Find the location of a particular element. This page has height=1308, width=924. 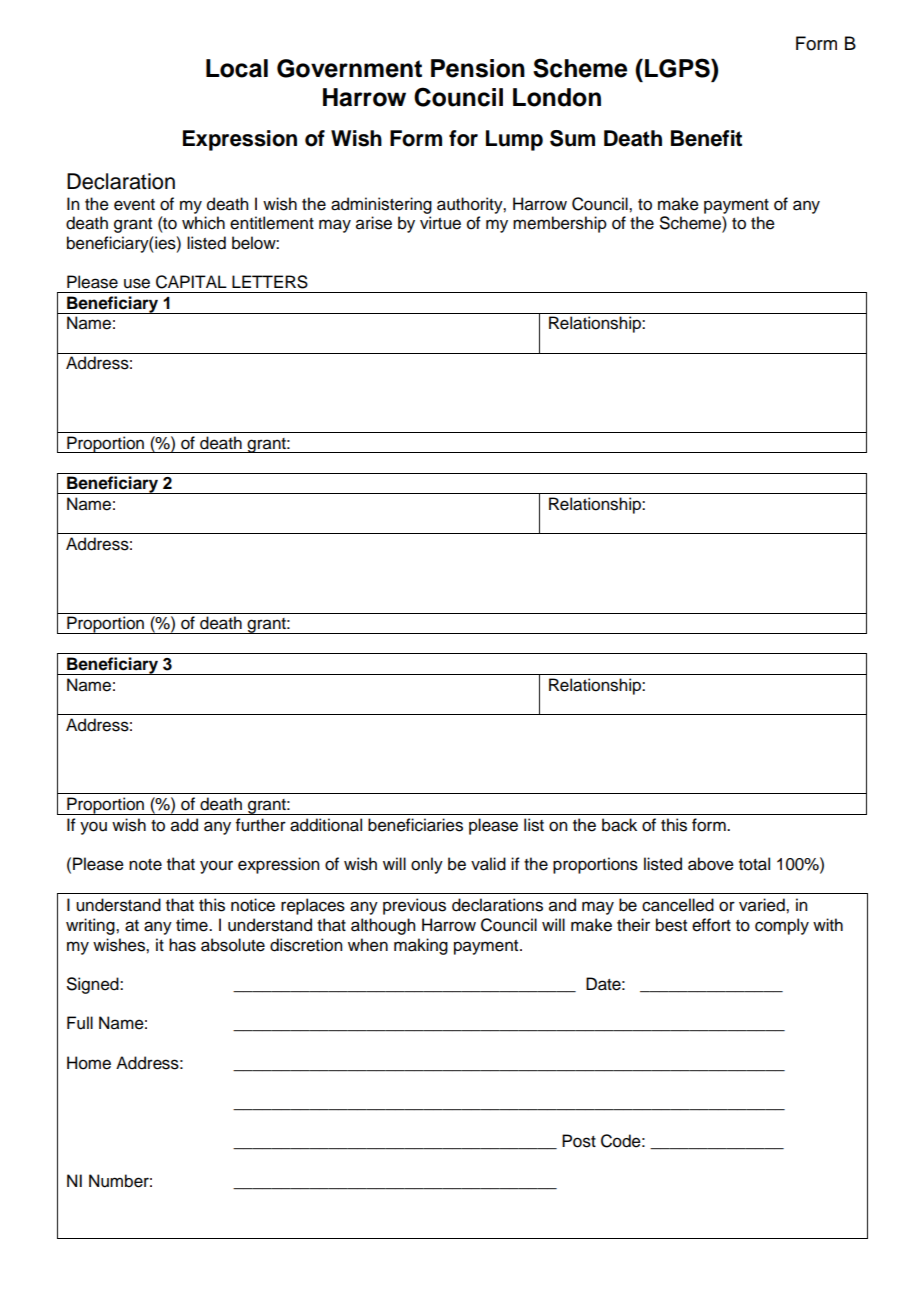

beneficiaries is located at coordinates (415, 825).
